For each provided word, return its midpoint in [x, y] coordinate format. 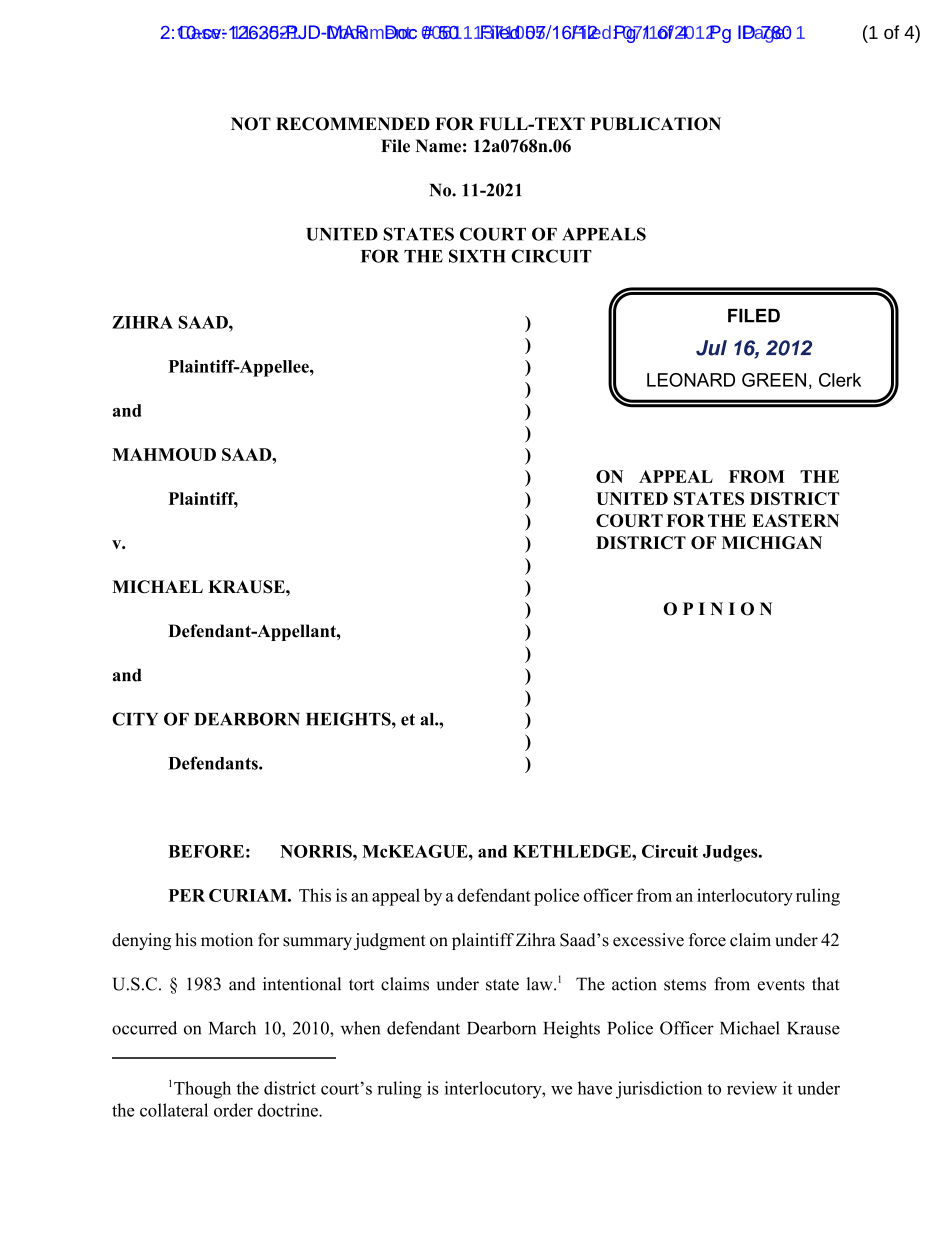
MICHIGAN [772, 542]
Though [202, 1090]
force [707, 940]
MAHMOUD [164, 454]
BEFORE [206, 851]
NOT [251, 124]
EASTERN [795, 520]
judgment [390, 941]
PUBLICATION [655, 124]
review [752, 1088]
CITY [135, 719]
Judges [731, 853]
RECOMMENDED [353, 124]
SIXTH [477, 256]
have [595, 1088]
